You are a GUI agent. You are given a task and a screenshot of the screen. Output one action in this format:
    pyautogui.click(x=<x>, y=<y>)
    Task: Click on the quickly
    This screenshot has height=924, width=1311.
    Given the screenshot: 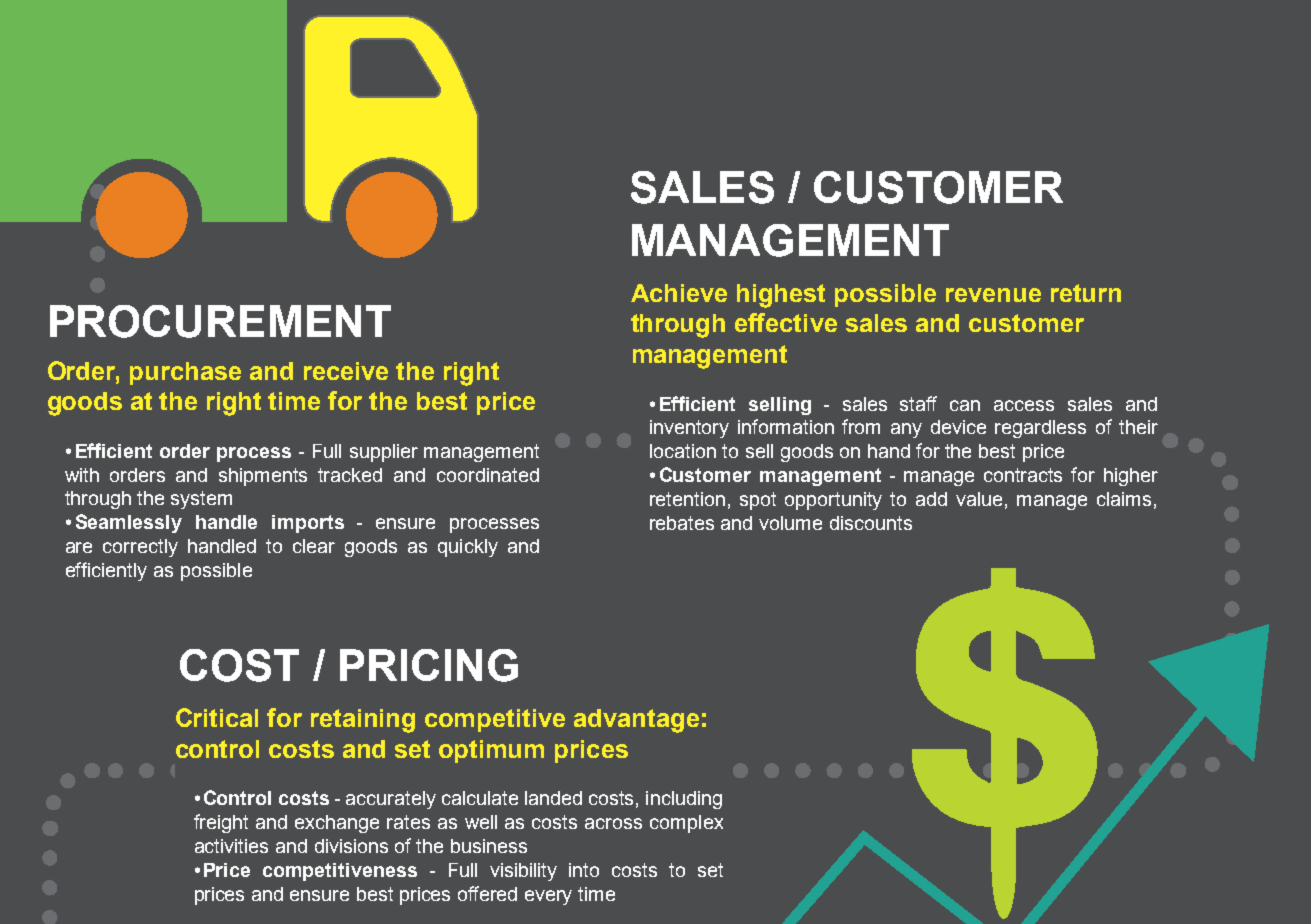 What is the action you would take?
    pyautogui.click(x=468, y=548)
